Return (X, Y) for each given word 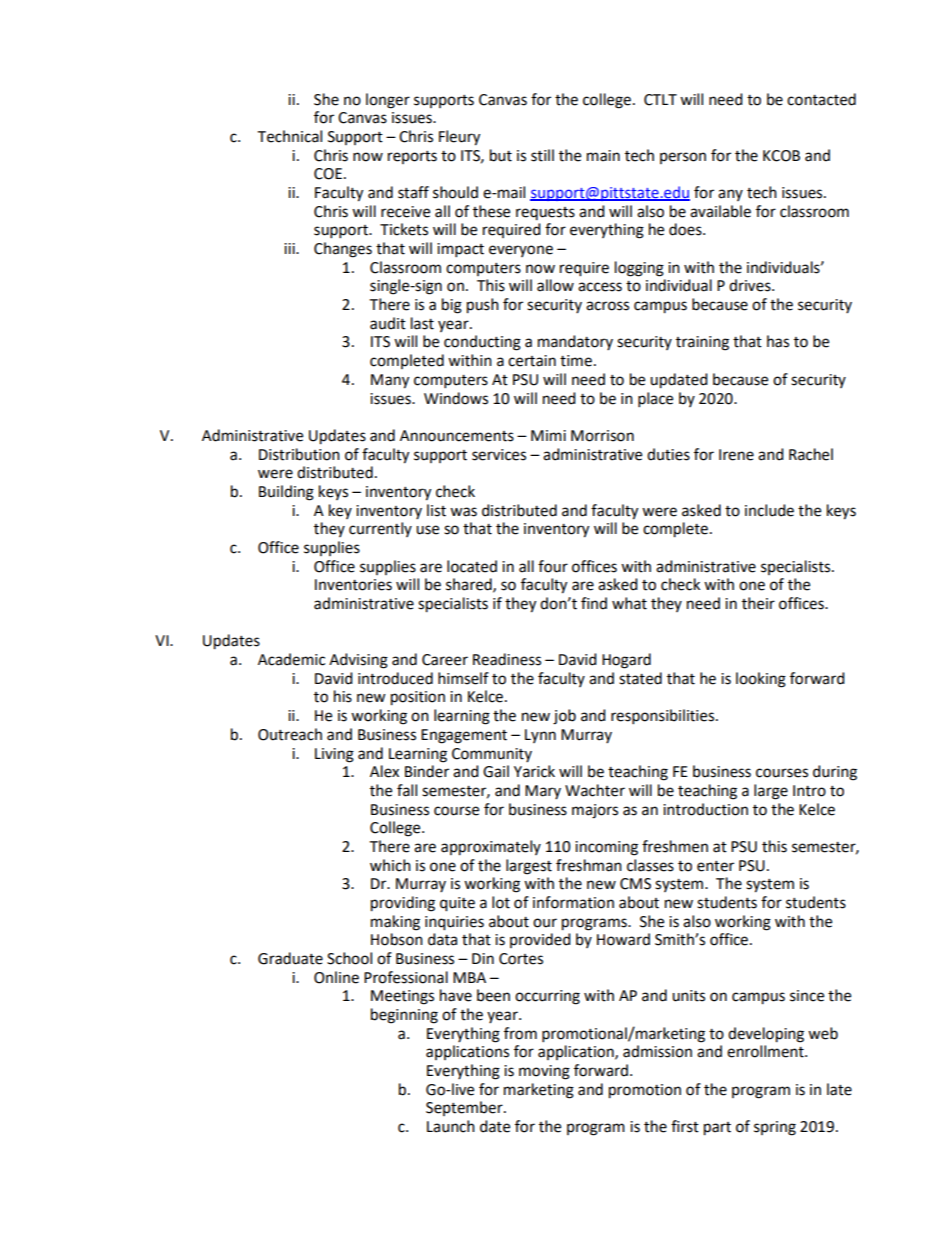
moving (544, 1072)
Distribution (299, 454)
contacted (821, 99)
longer (388, 101)
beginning (404, 1016)
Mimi (548, 435)
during (835, 773)
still (542, 155)
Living (334, 755)
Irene (736, 455)
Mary (543, 792)
